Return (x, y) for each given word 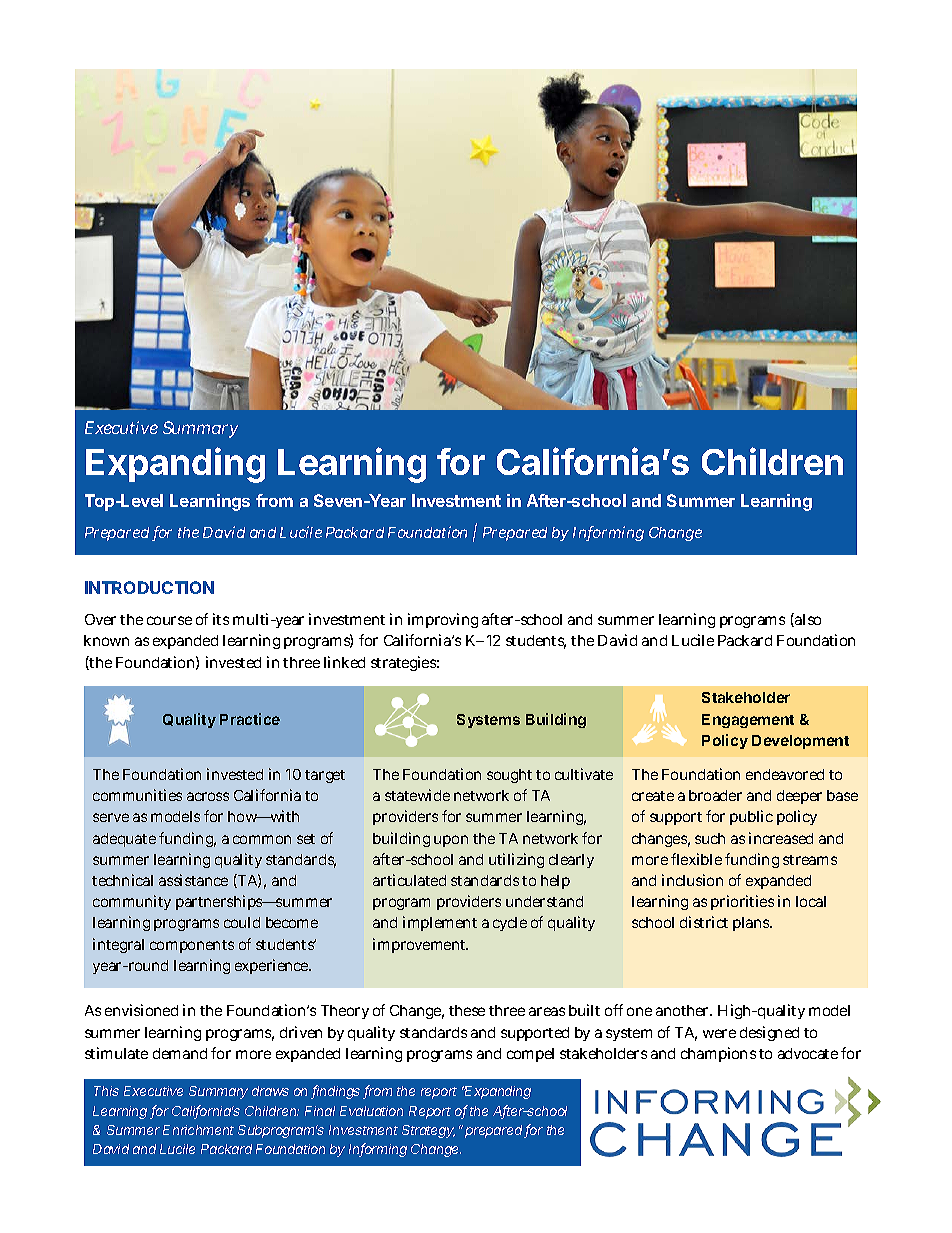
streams (810, 860)
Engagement (748, 721)
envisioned (141, 1010)
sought (509, 776)
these (467, 1010)
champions (718, 1054)
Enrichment (198, 1130)
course (169, 620)
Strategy (428, 1131)
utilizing (516, 860)
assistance (193, 880)
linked (344, 662)
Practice (250, 719)
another (684, 1010)
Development (800, 742)
